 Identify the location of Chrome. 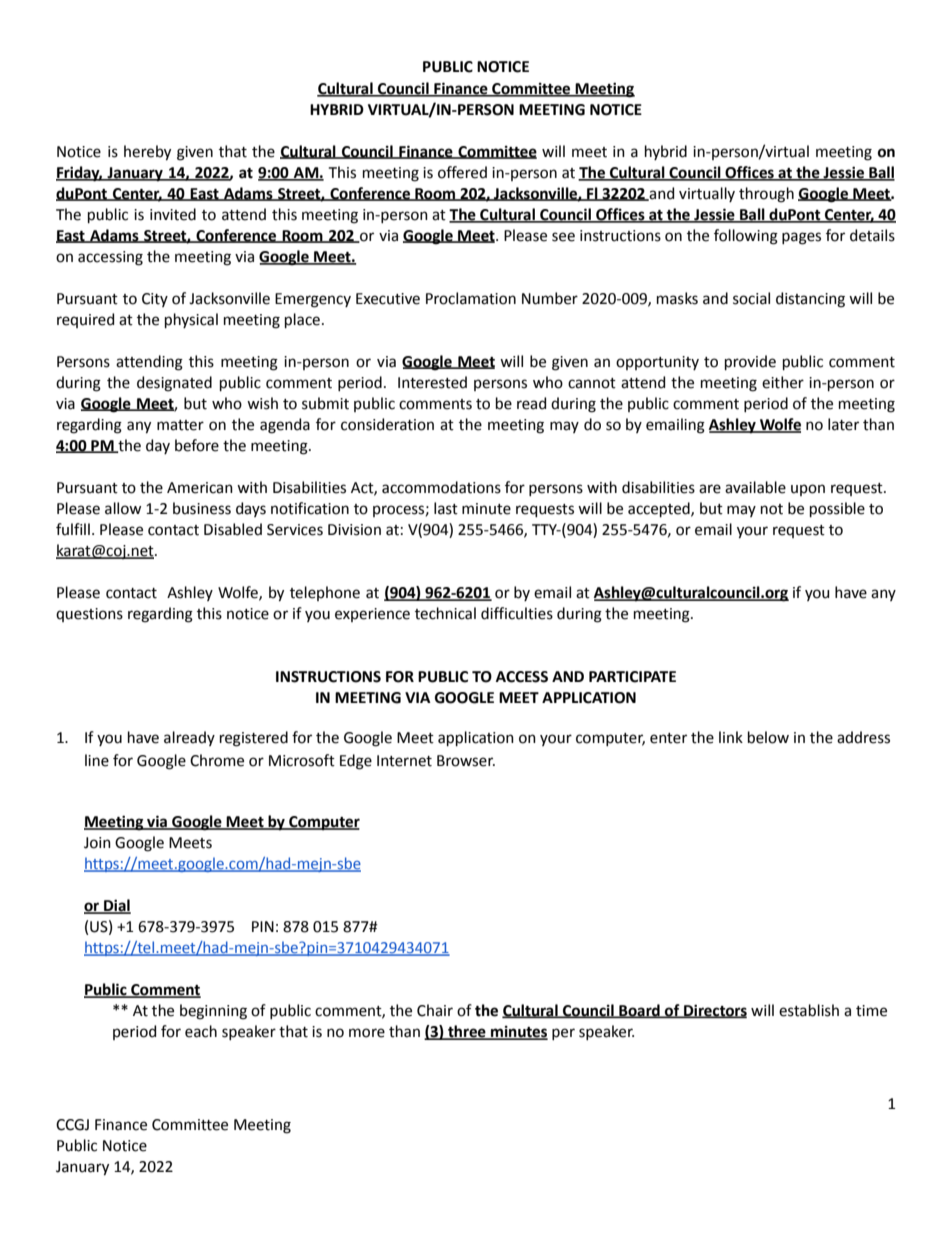
(217, 760).
